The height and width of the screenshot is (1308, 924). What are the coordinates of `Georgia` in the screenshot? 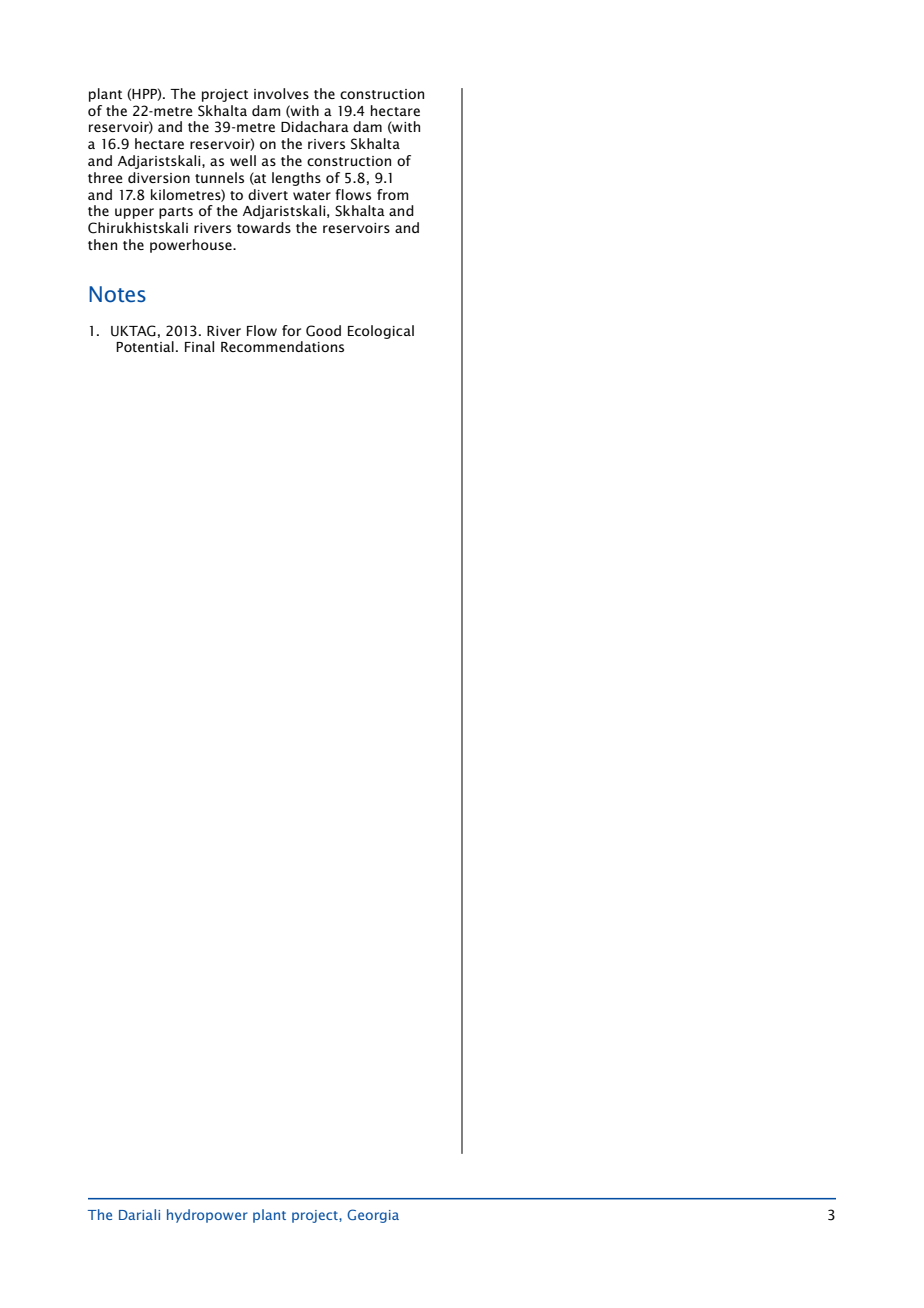 It's located at (373, 1216).
